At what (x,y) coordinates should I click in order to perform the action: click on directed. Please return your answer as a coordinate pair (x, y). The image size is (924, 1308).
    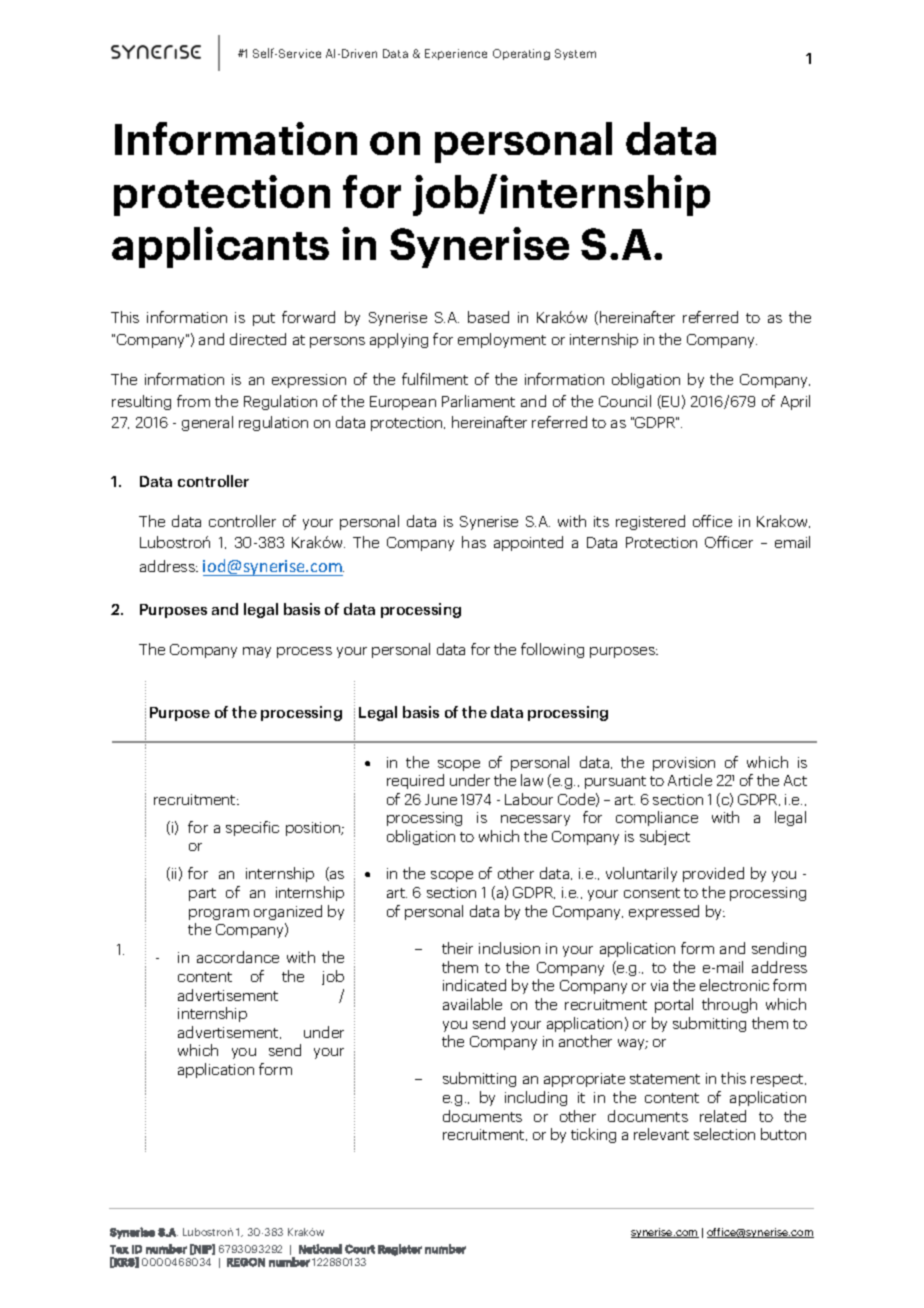
    Looking at the image, I should click on (258, 339).
